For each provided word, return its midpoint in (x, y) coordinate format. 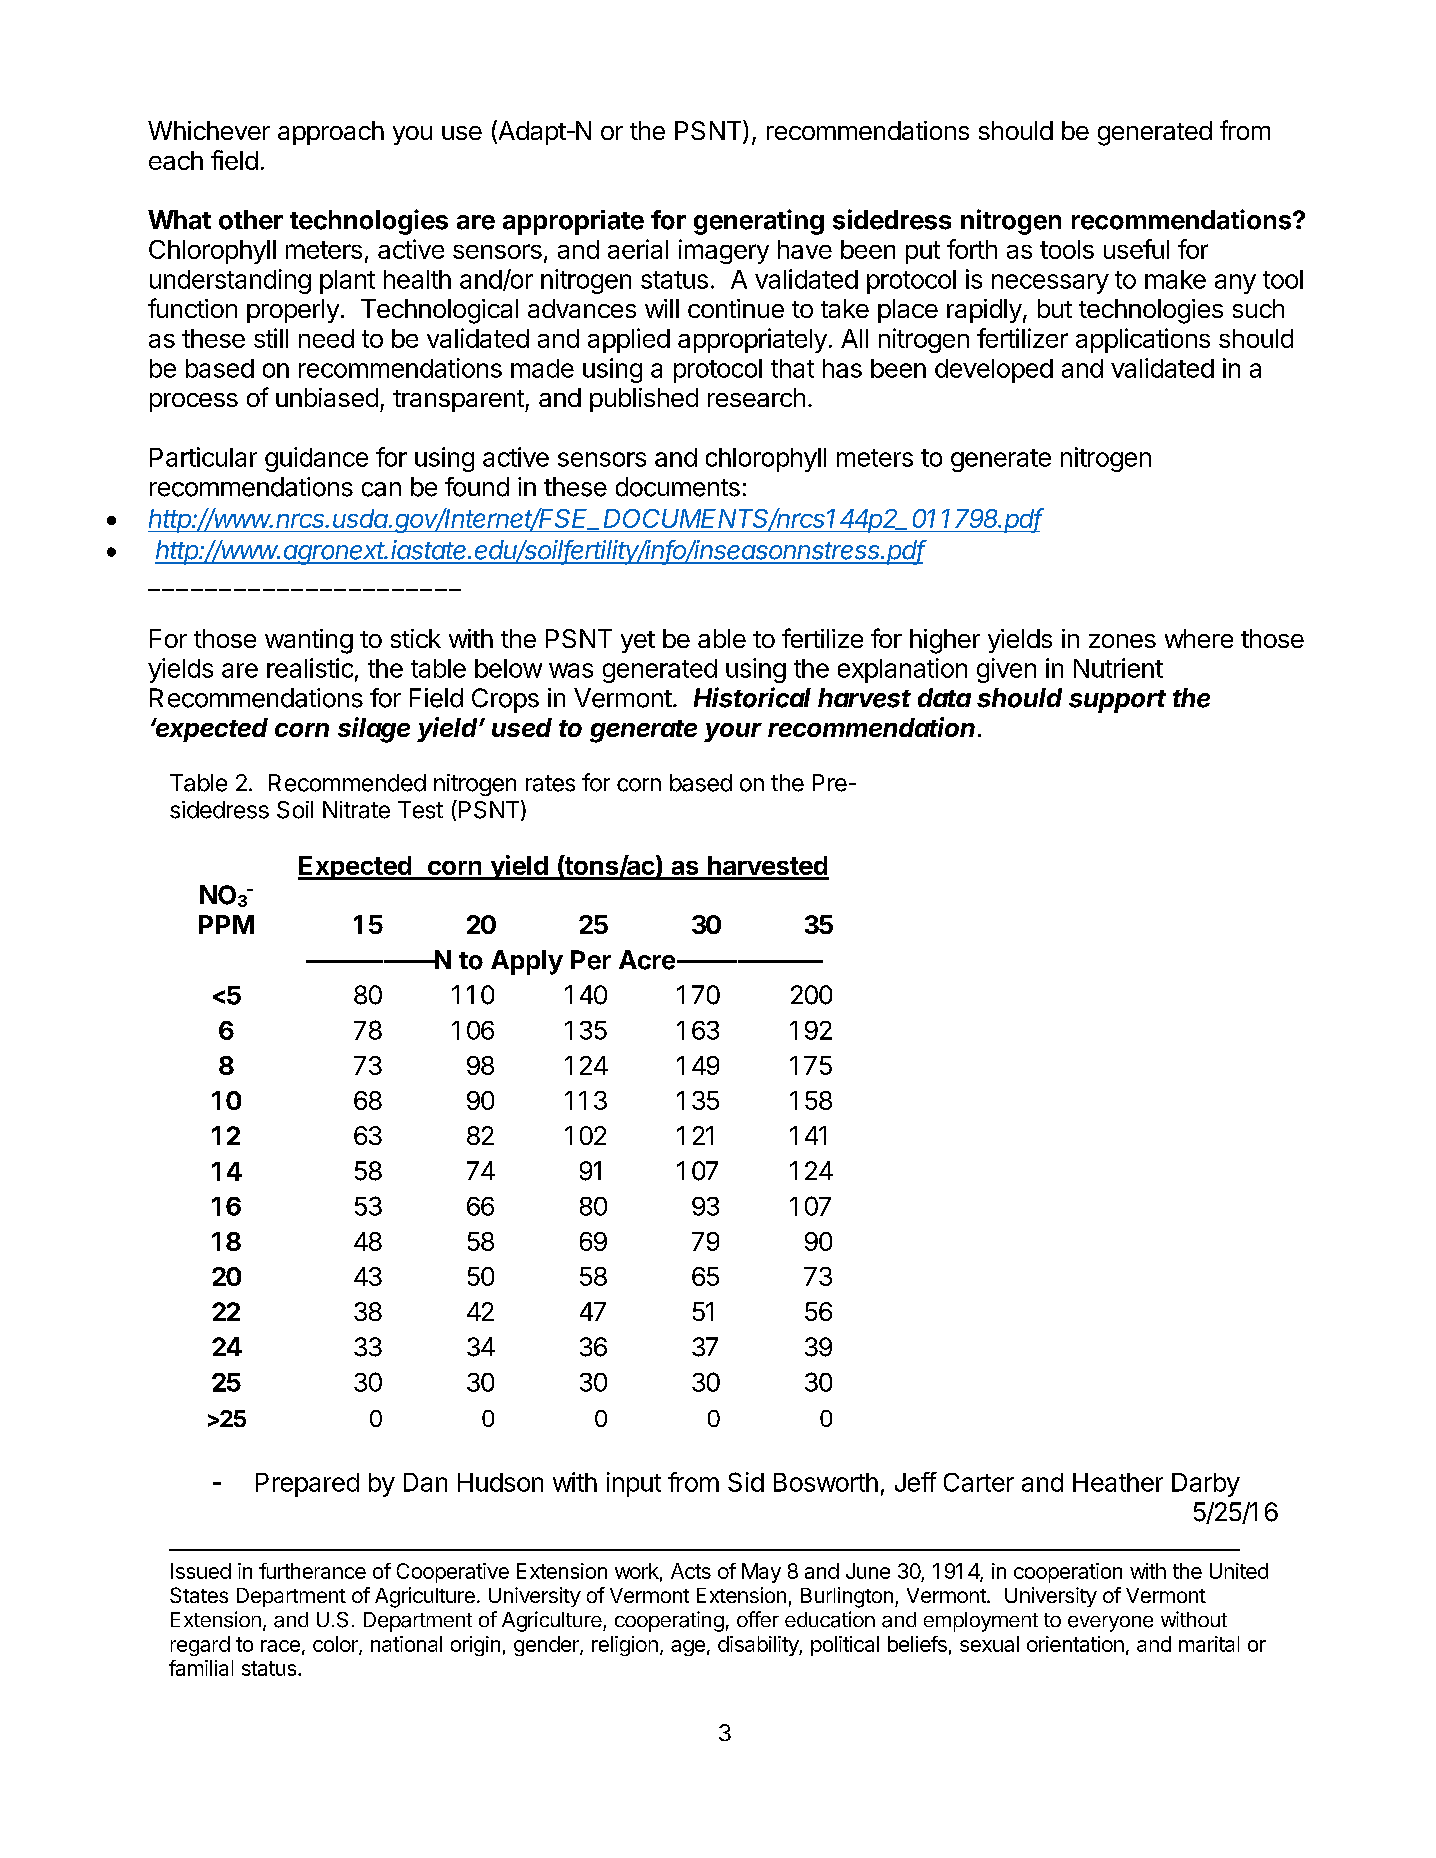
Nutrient (1118, 668)
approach (331, 133)
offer (758, 1619)
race (280, 1646)
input (634, 1484)
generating (759, 222)
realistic (310, 668)
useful (1136, 249)
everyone (1110, 1624)
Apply (527, 962)
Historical (752, 697)
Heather (1118, 1482)
